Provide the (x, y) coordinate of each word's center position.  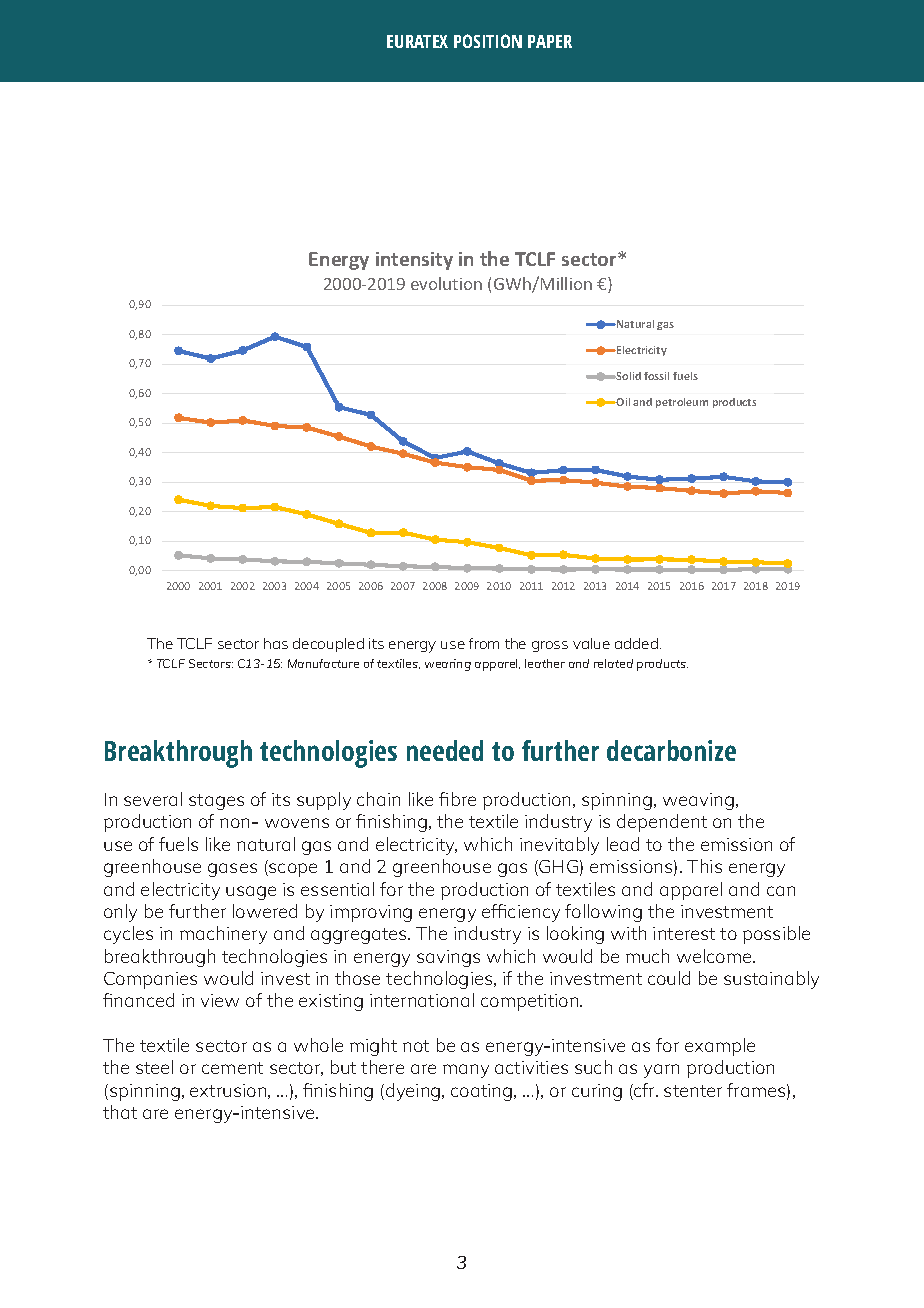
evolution (446, 283)
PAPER (550, 41)
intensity (414, 261)
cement (232, 1068)
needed (445, 750)
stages (216, 802)
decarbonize (671, 750)
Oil (622, 402)
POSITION (488, 41)
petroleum (682, 403)
